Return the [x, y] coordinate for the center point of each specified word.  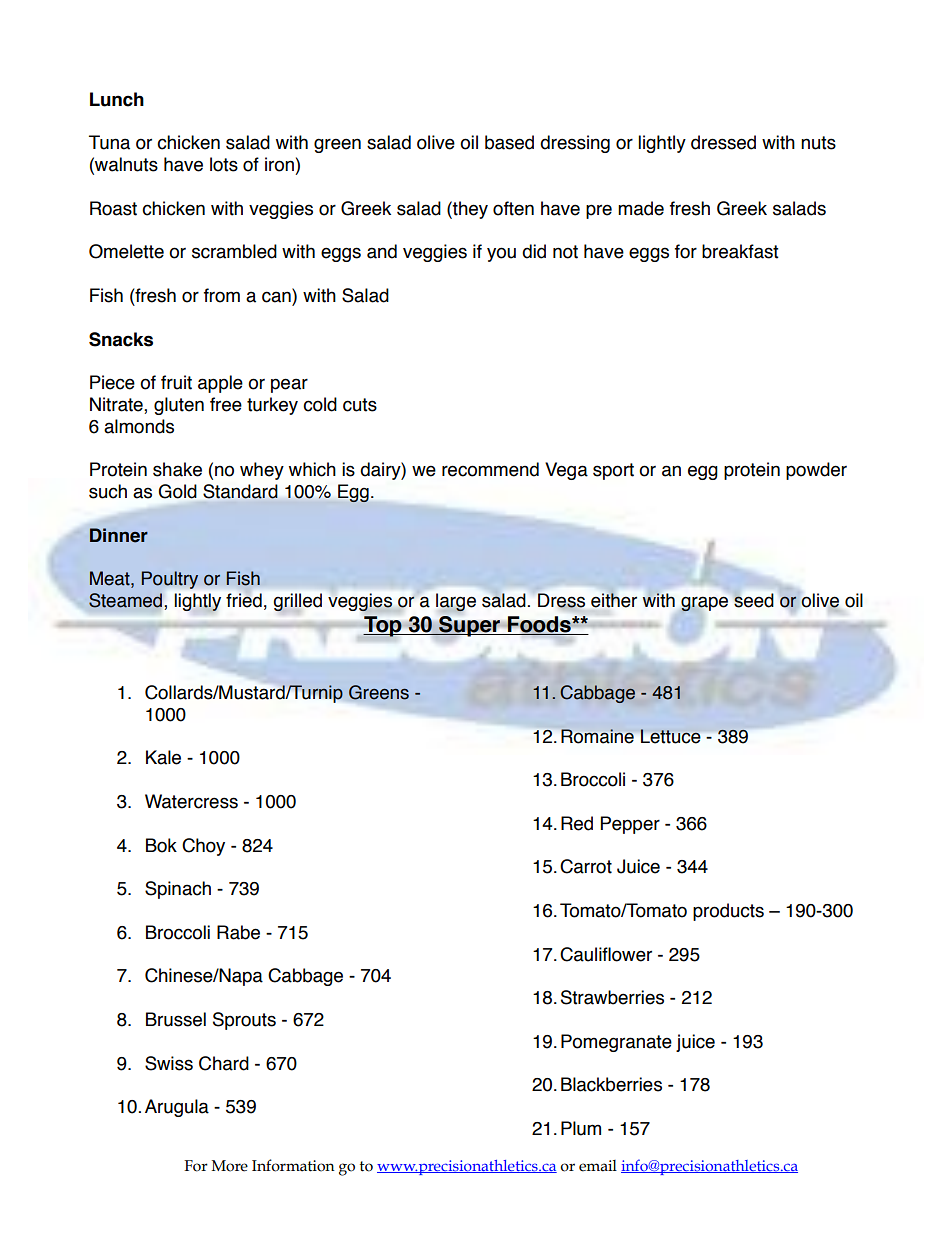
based [509, 142]
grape [704, 605]
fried [244, 600]
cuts [360, 405]
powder [816, 471]
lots [224, 164]
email [598, 1166]
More [230, 1166]
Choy [203, 847]
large [456, 602]
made [641, 208]
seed [754, 600]
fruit [176, 382]
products [728, 912]
